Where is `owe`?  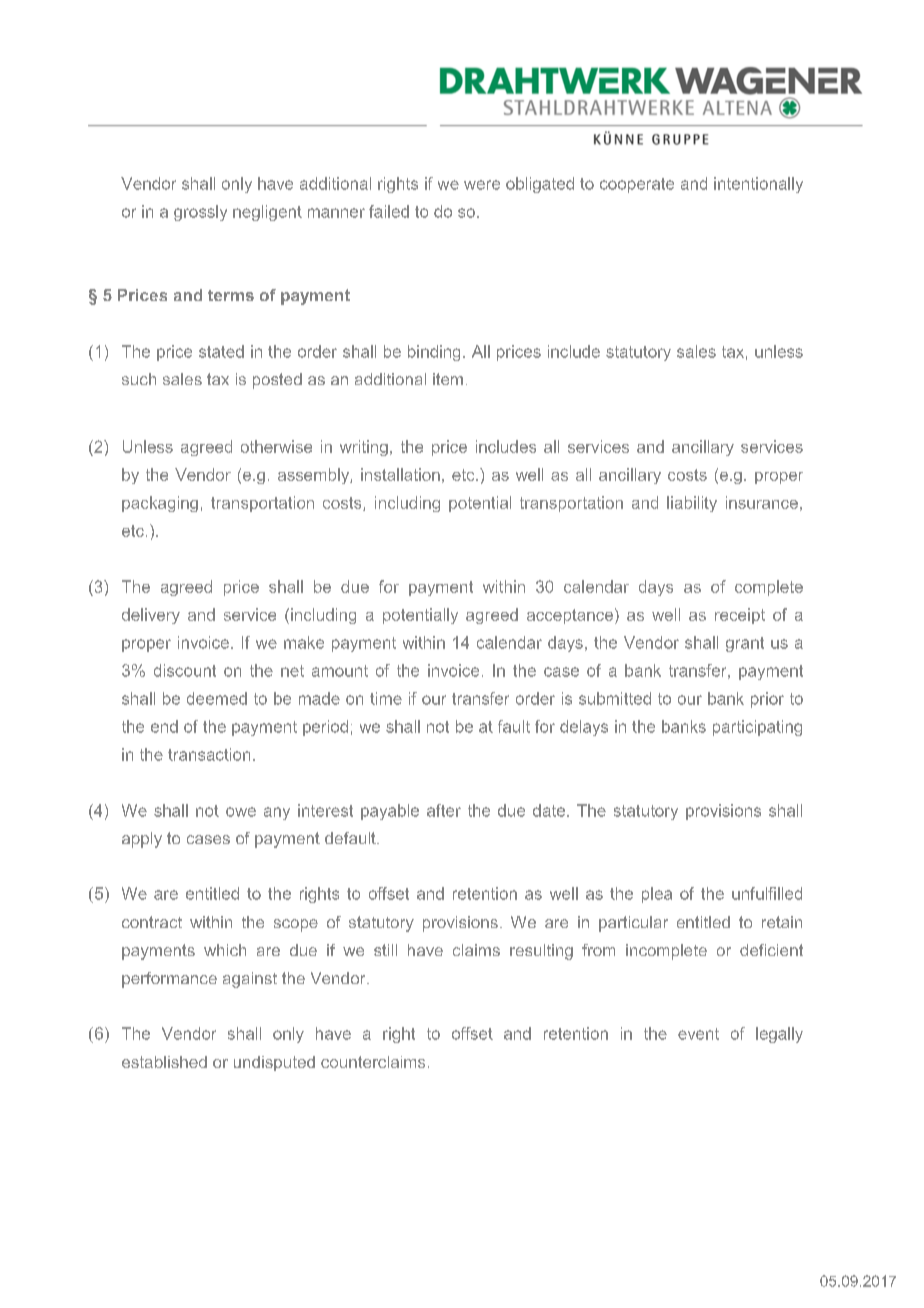 owe is located at coordinates (241, 812).
